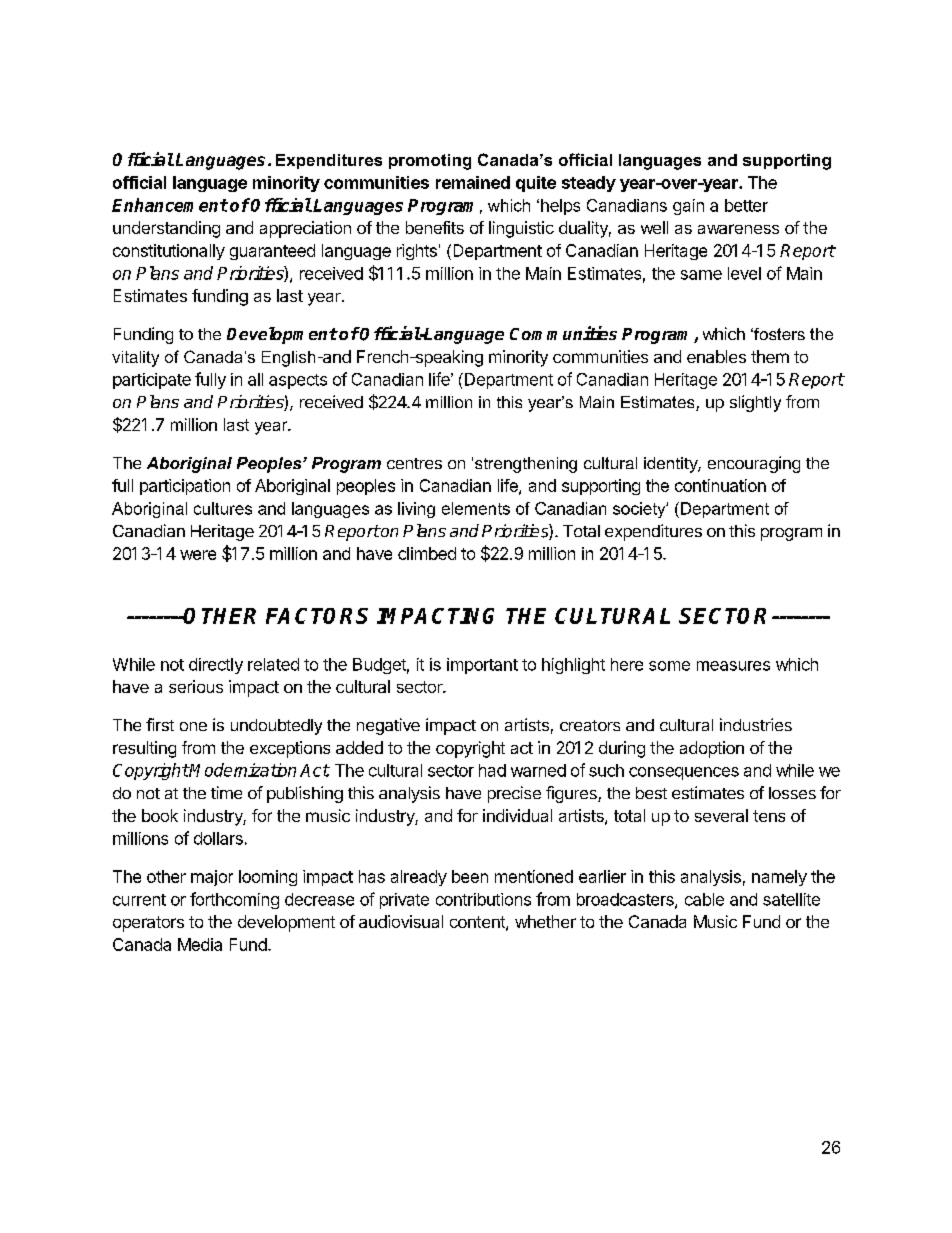 This image has width=952, height=1233. What do you see at coordinates (417, 252) in the image?
I see `rights` at bounding box center [417, 252].
